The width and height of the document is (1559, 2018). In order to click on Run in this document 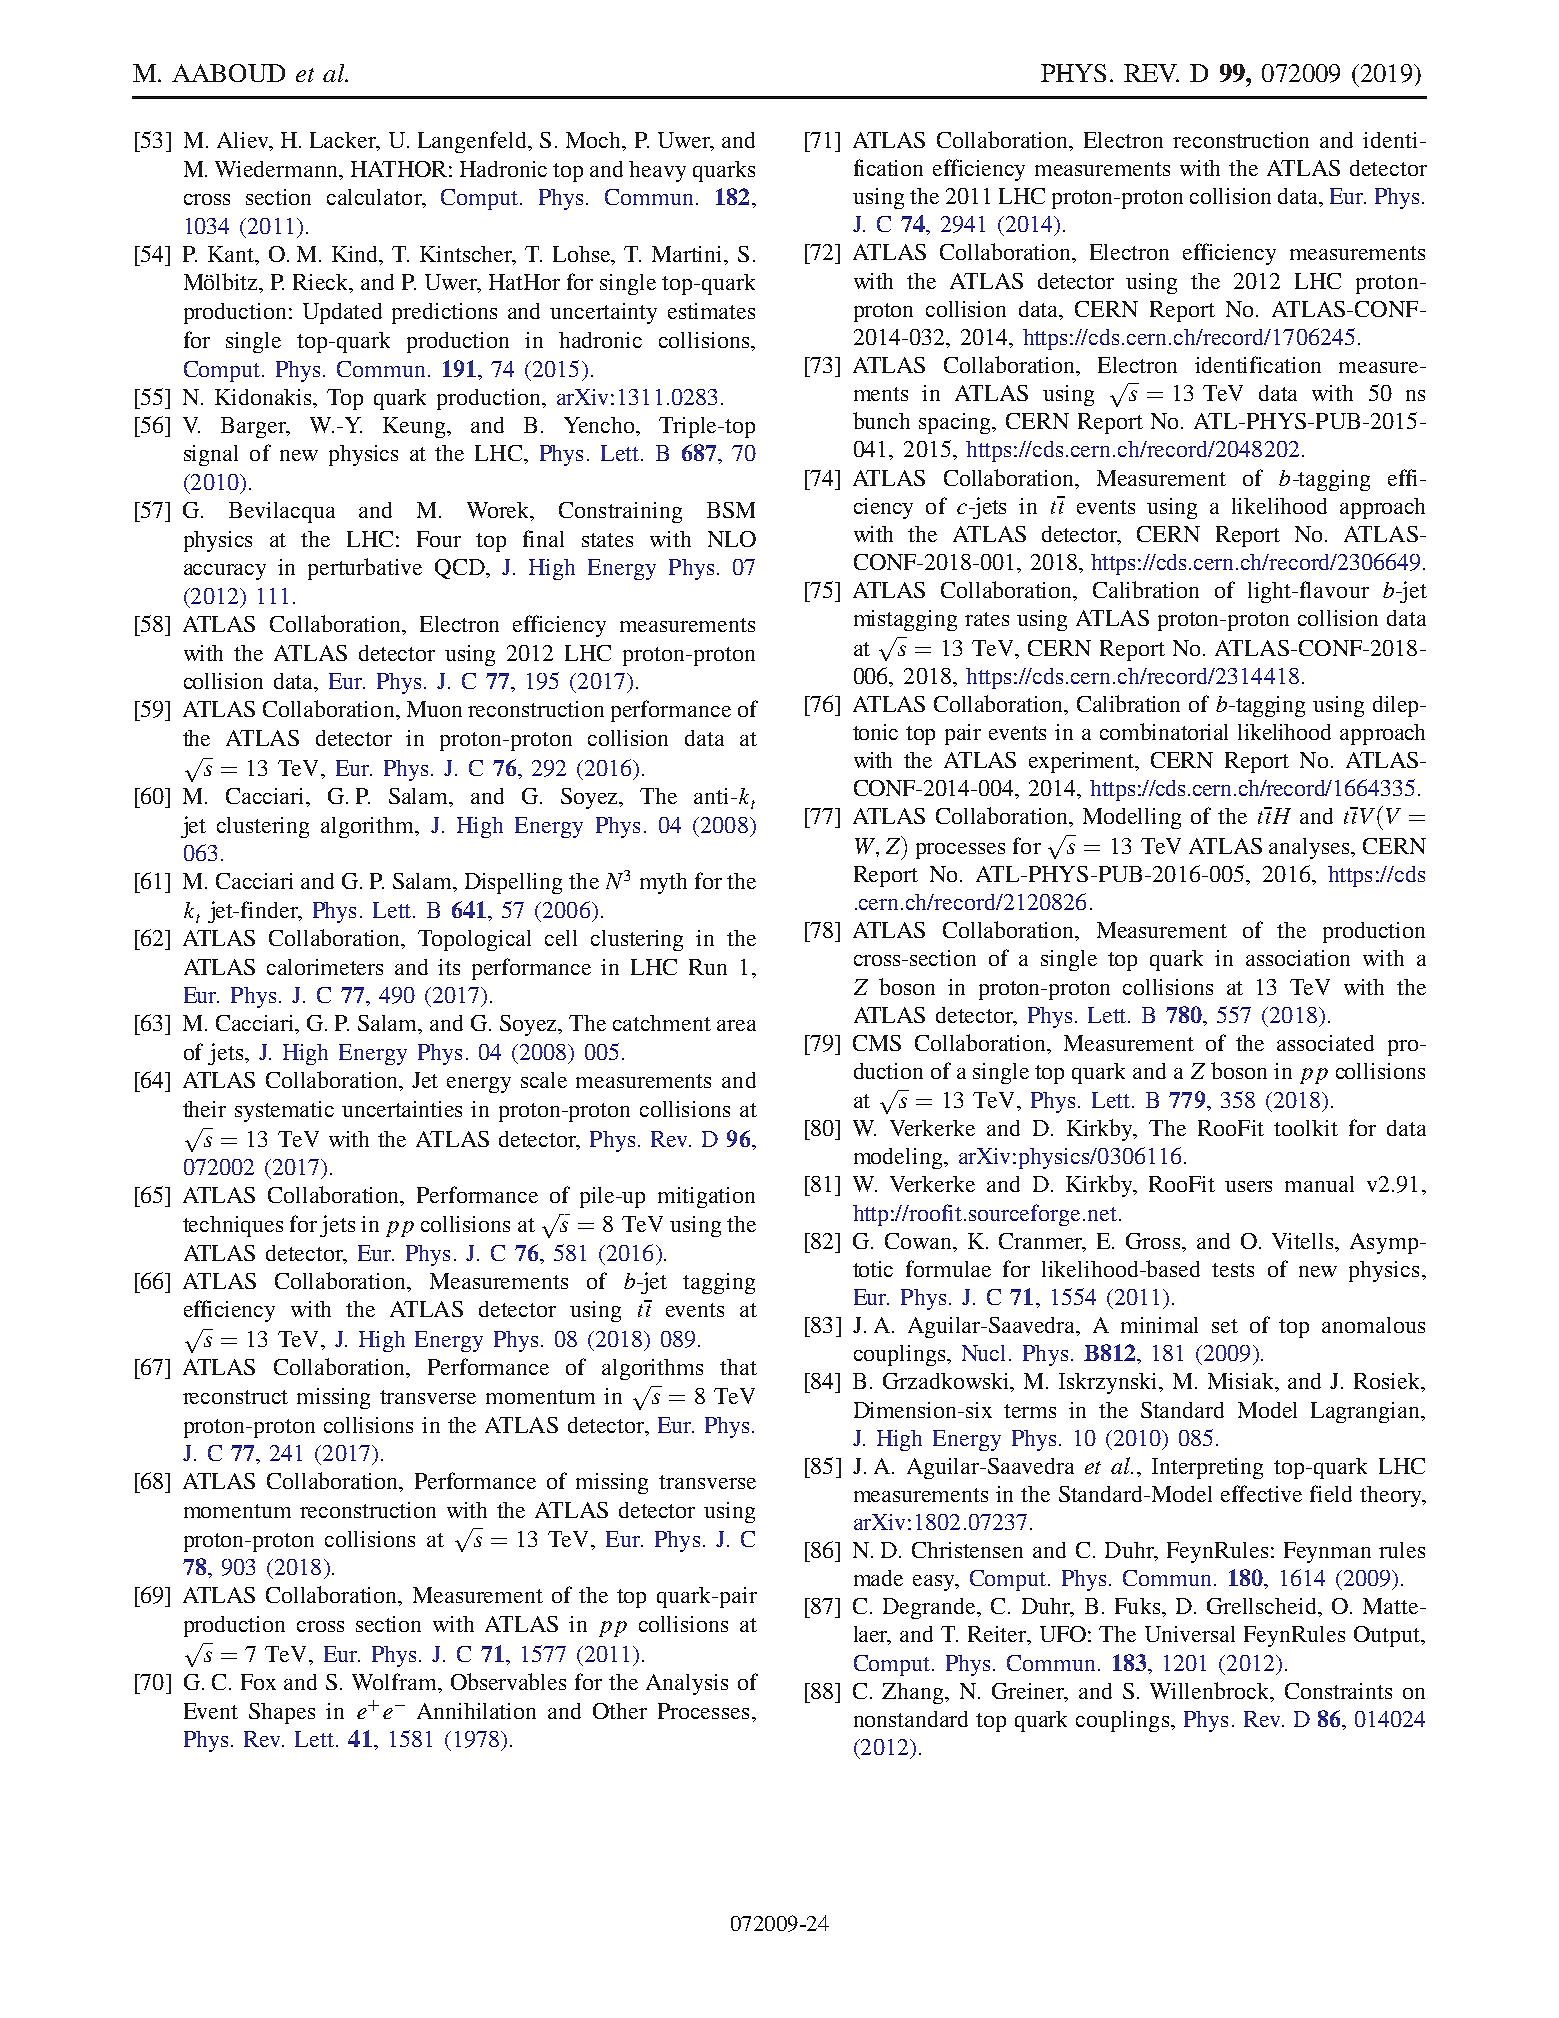, I will do `click(708, 967)`.
